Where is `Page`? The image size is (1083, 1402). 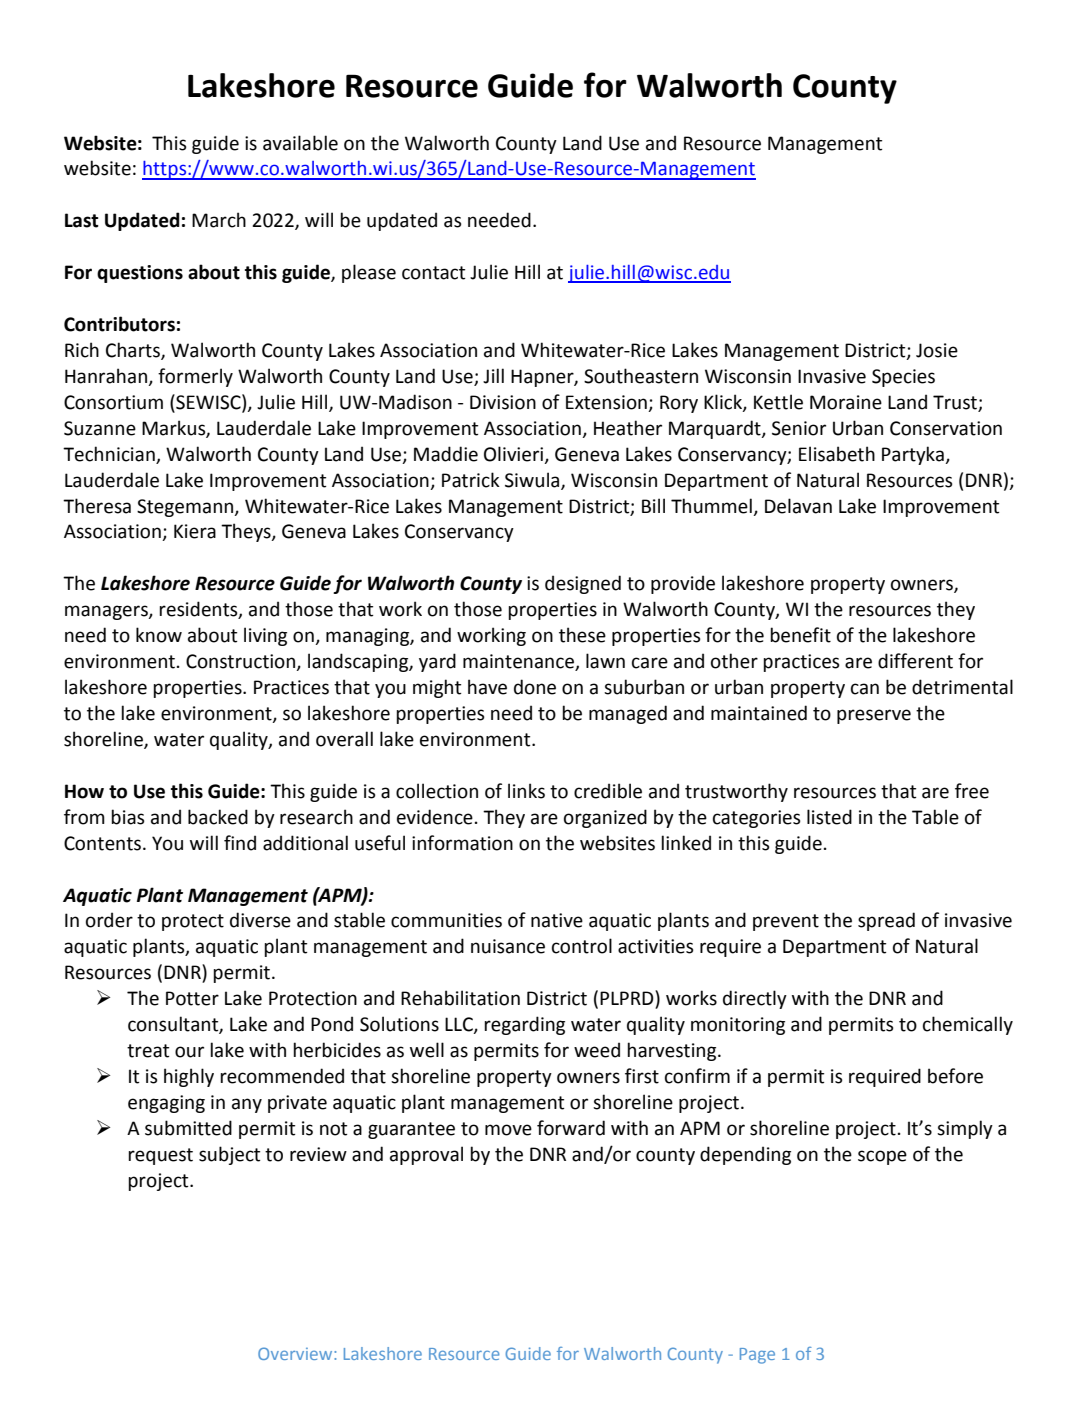 Page is located at coordinates (757, 1356).
